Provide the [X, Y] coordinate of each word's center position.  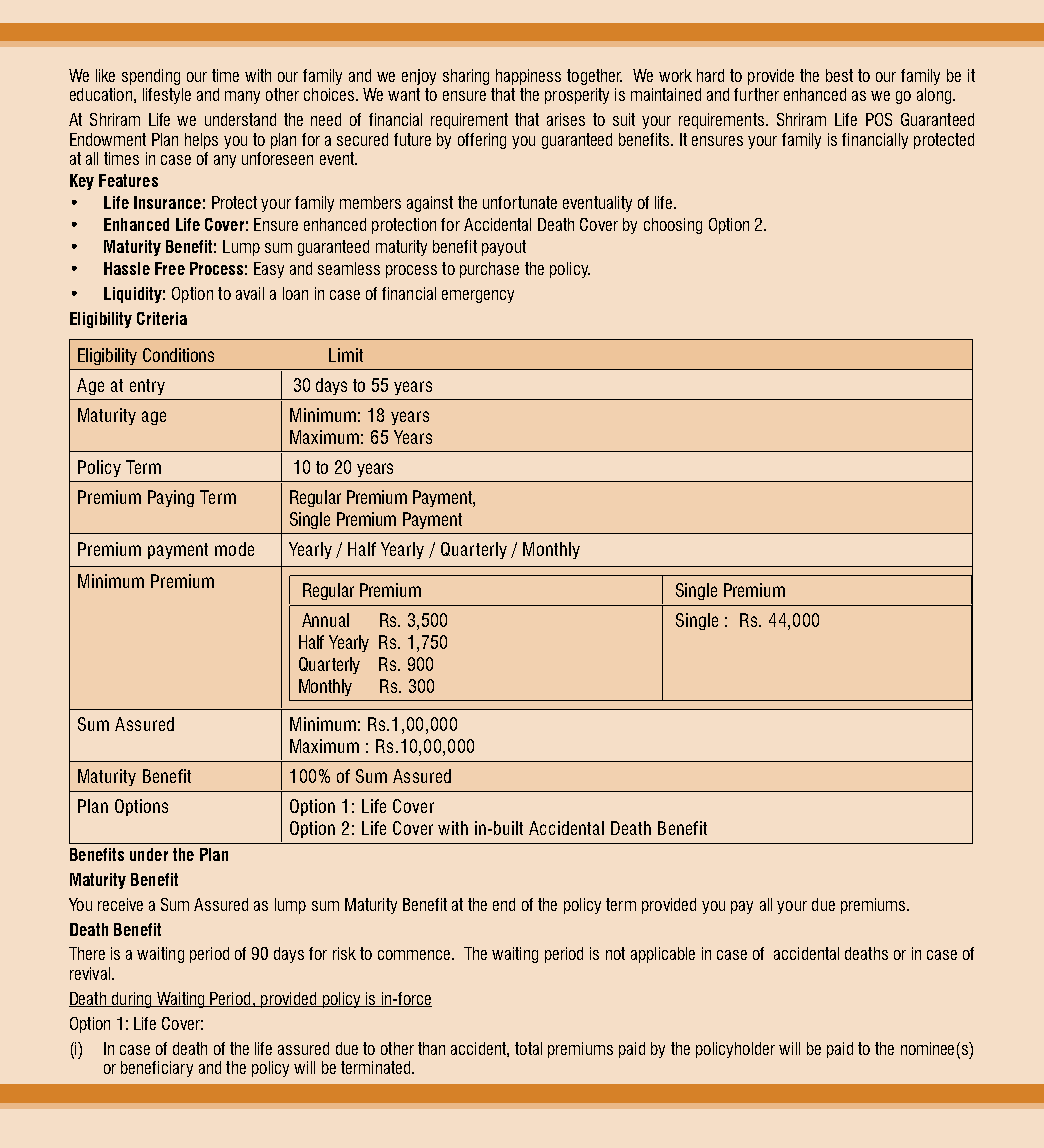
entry [147, 387]
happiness [528, 77]
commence [414, 955]
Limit [346, 355]
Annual [325, 620]
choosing [673, 226]
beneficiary [157, 1069]
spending [151, 77]
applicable [663, 955]
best [839, 75]
